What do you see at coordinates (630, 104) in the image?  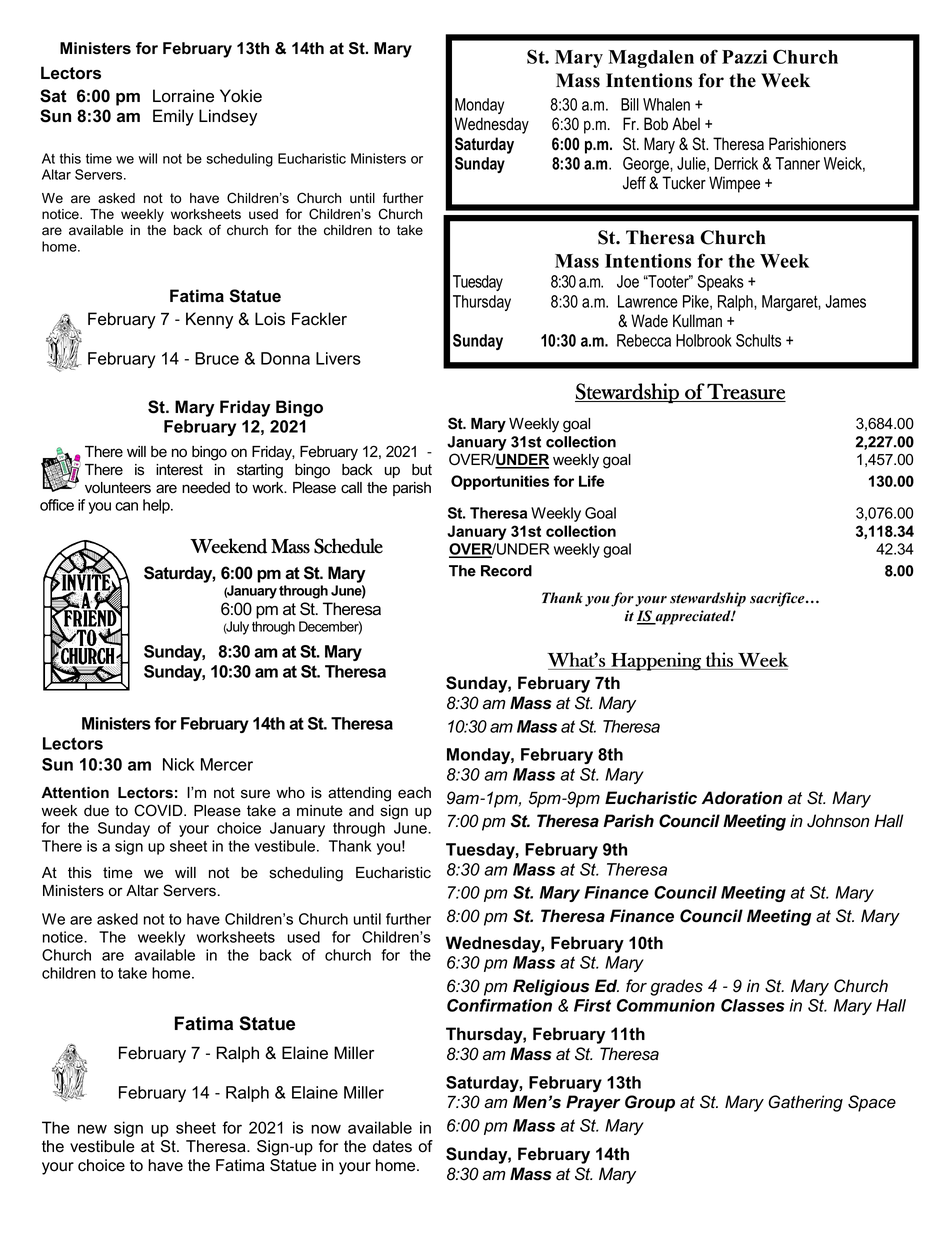 I see `Bill` at bounding box center [630, 104].
